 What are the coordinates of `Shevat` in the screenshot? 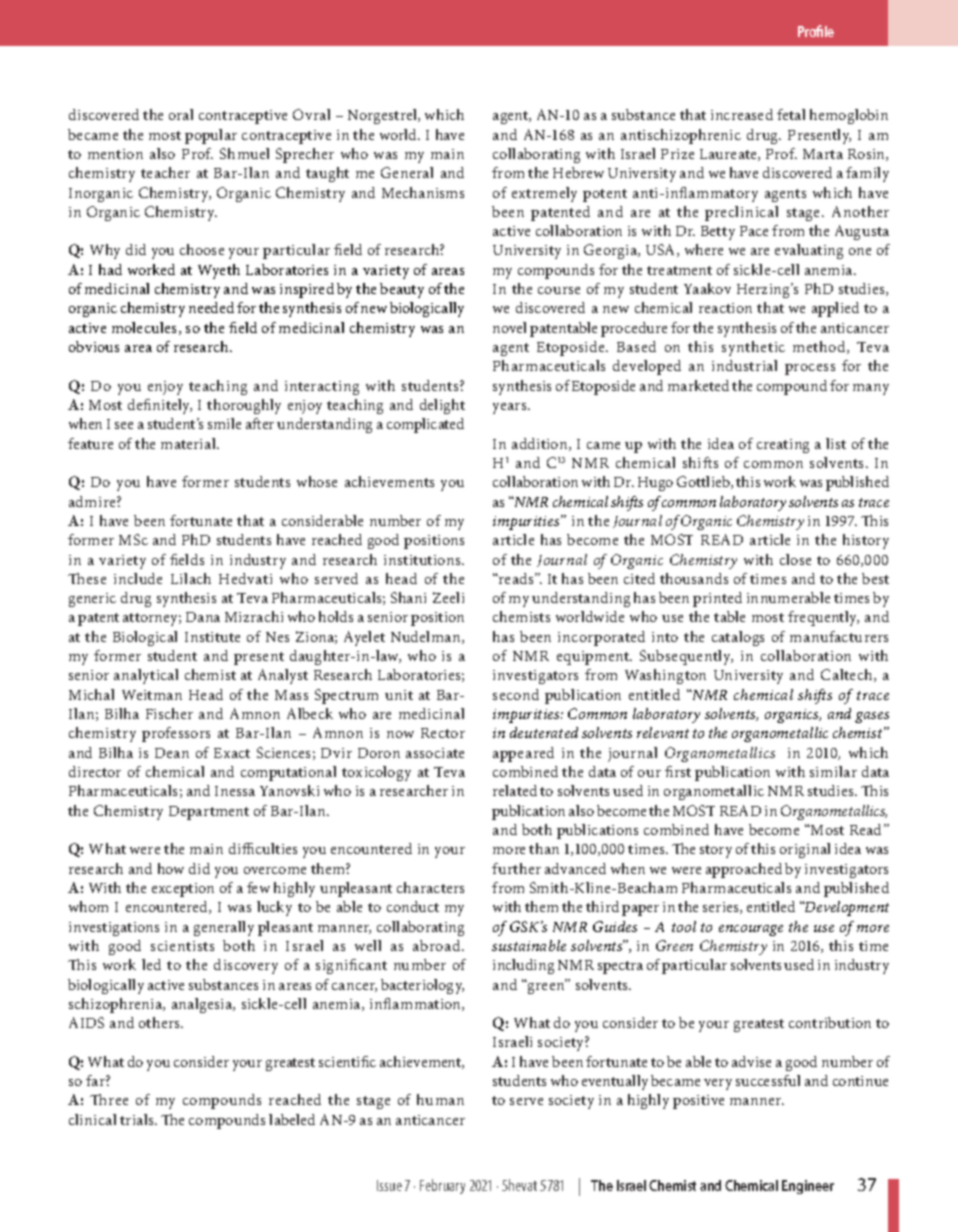 It's located at (519, 1185).
